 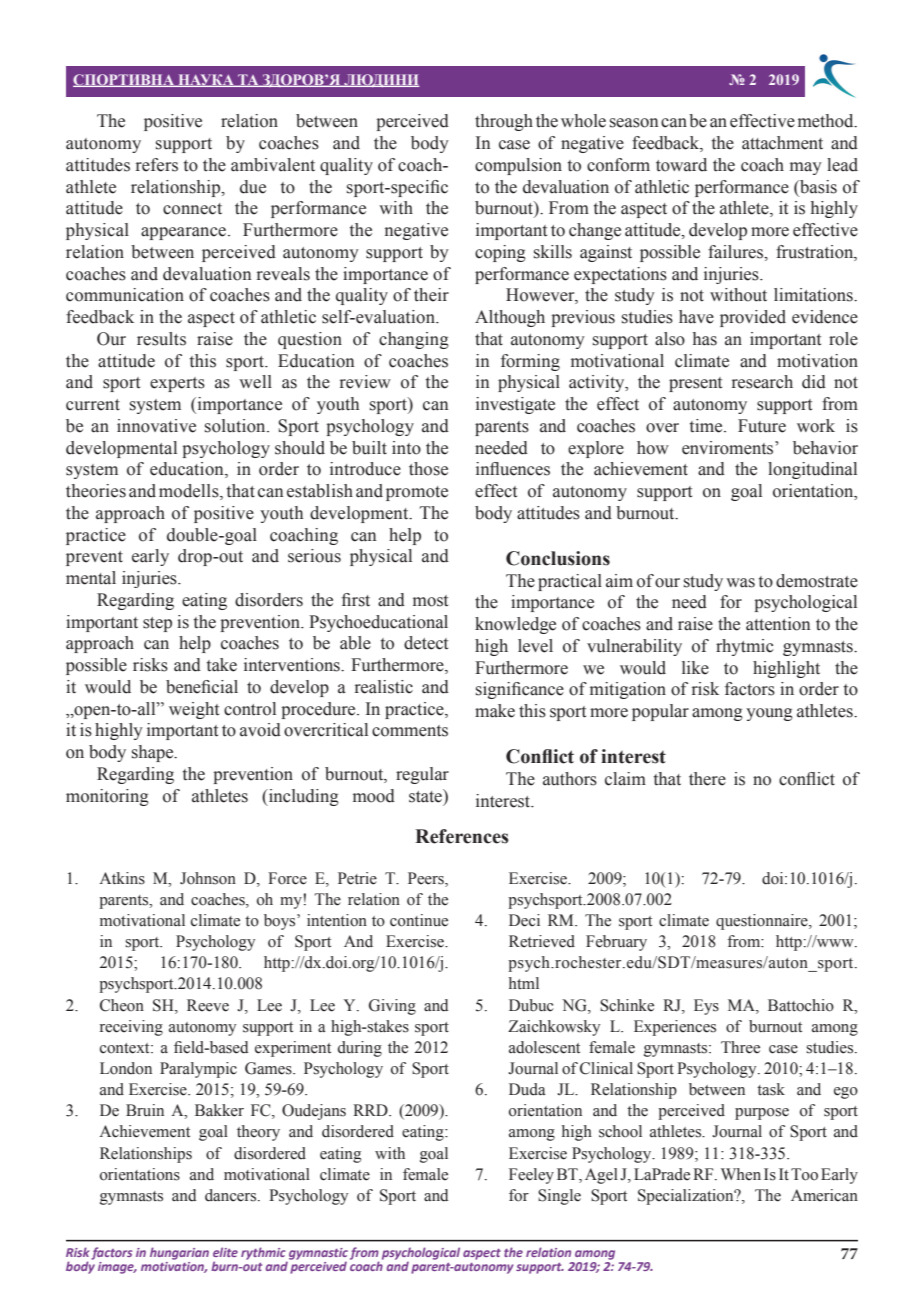 What do you see at coordinates (812, 470) in the page?
I see `longitudinal` at bounding box center [812, 470].
